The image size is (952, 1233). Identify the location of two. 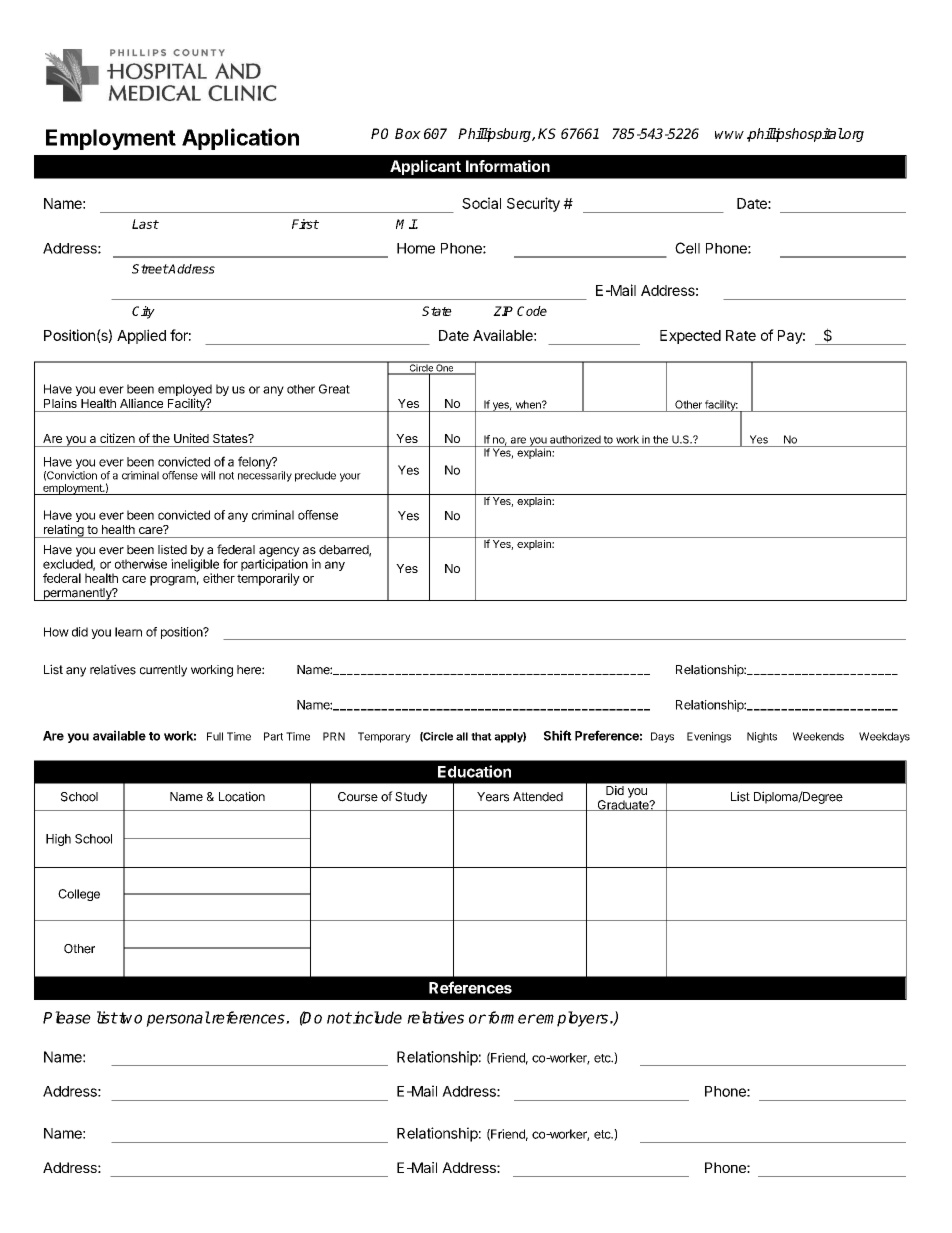
(129, 1018).
